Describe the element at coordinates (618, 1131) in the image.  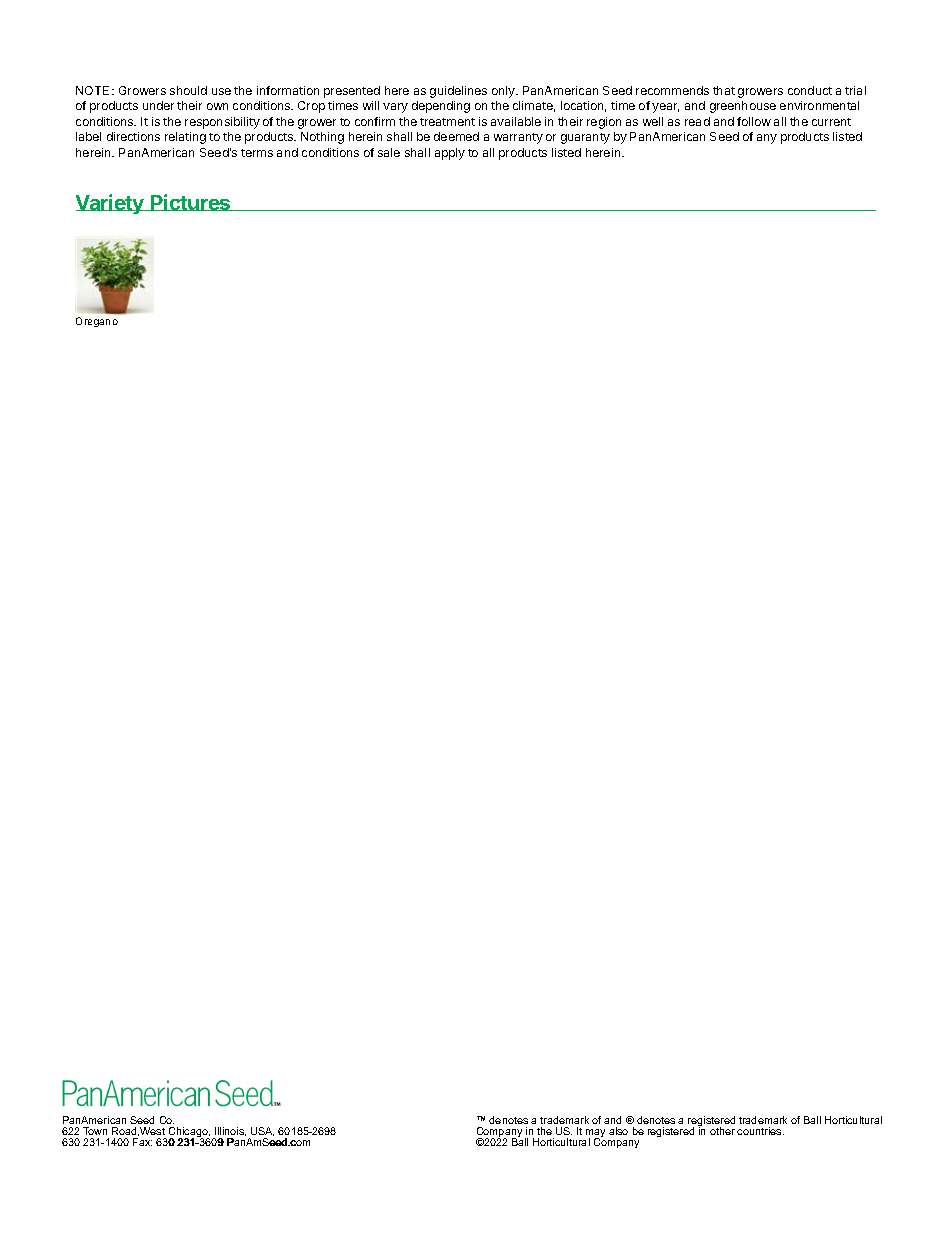
I see `also` at that location.
